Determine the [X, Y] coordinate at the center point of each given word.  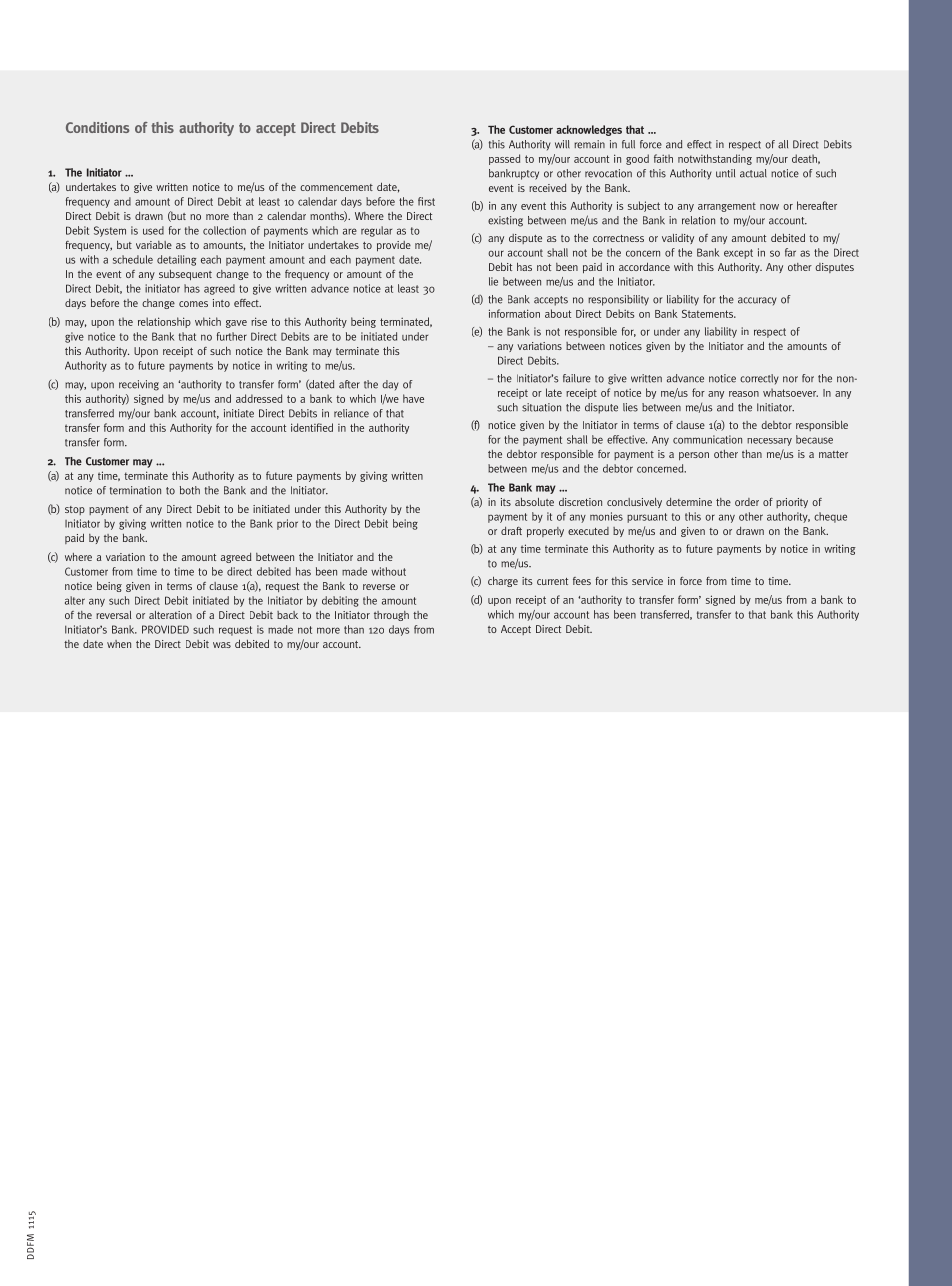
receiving [139, 385]
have [413, 398]
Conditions [98, 127]
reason [744, 394]
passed [504, 159]
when [119, 644]
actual [753, 173]
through [391, 616]
